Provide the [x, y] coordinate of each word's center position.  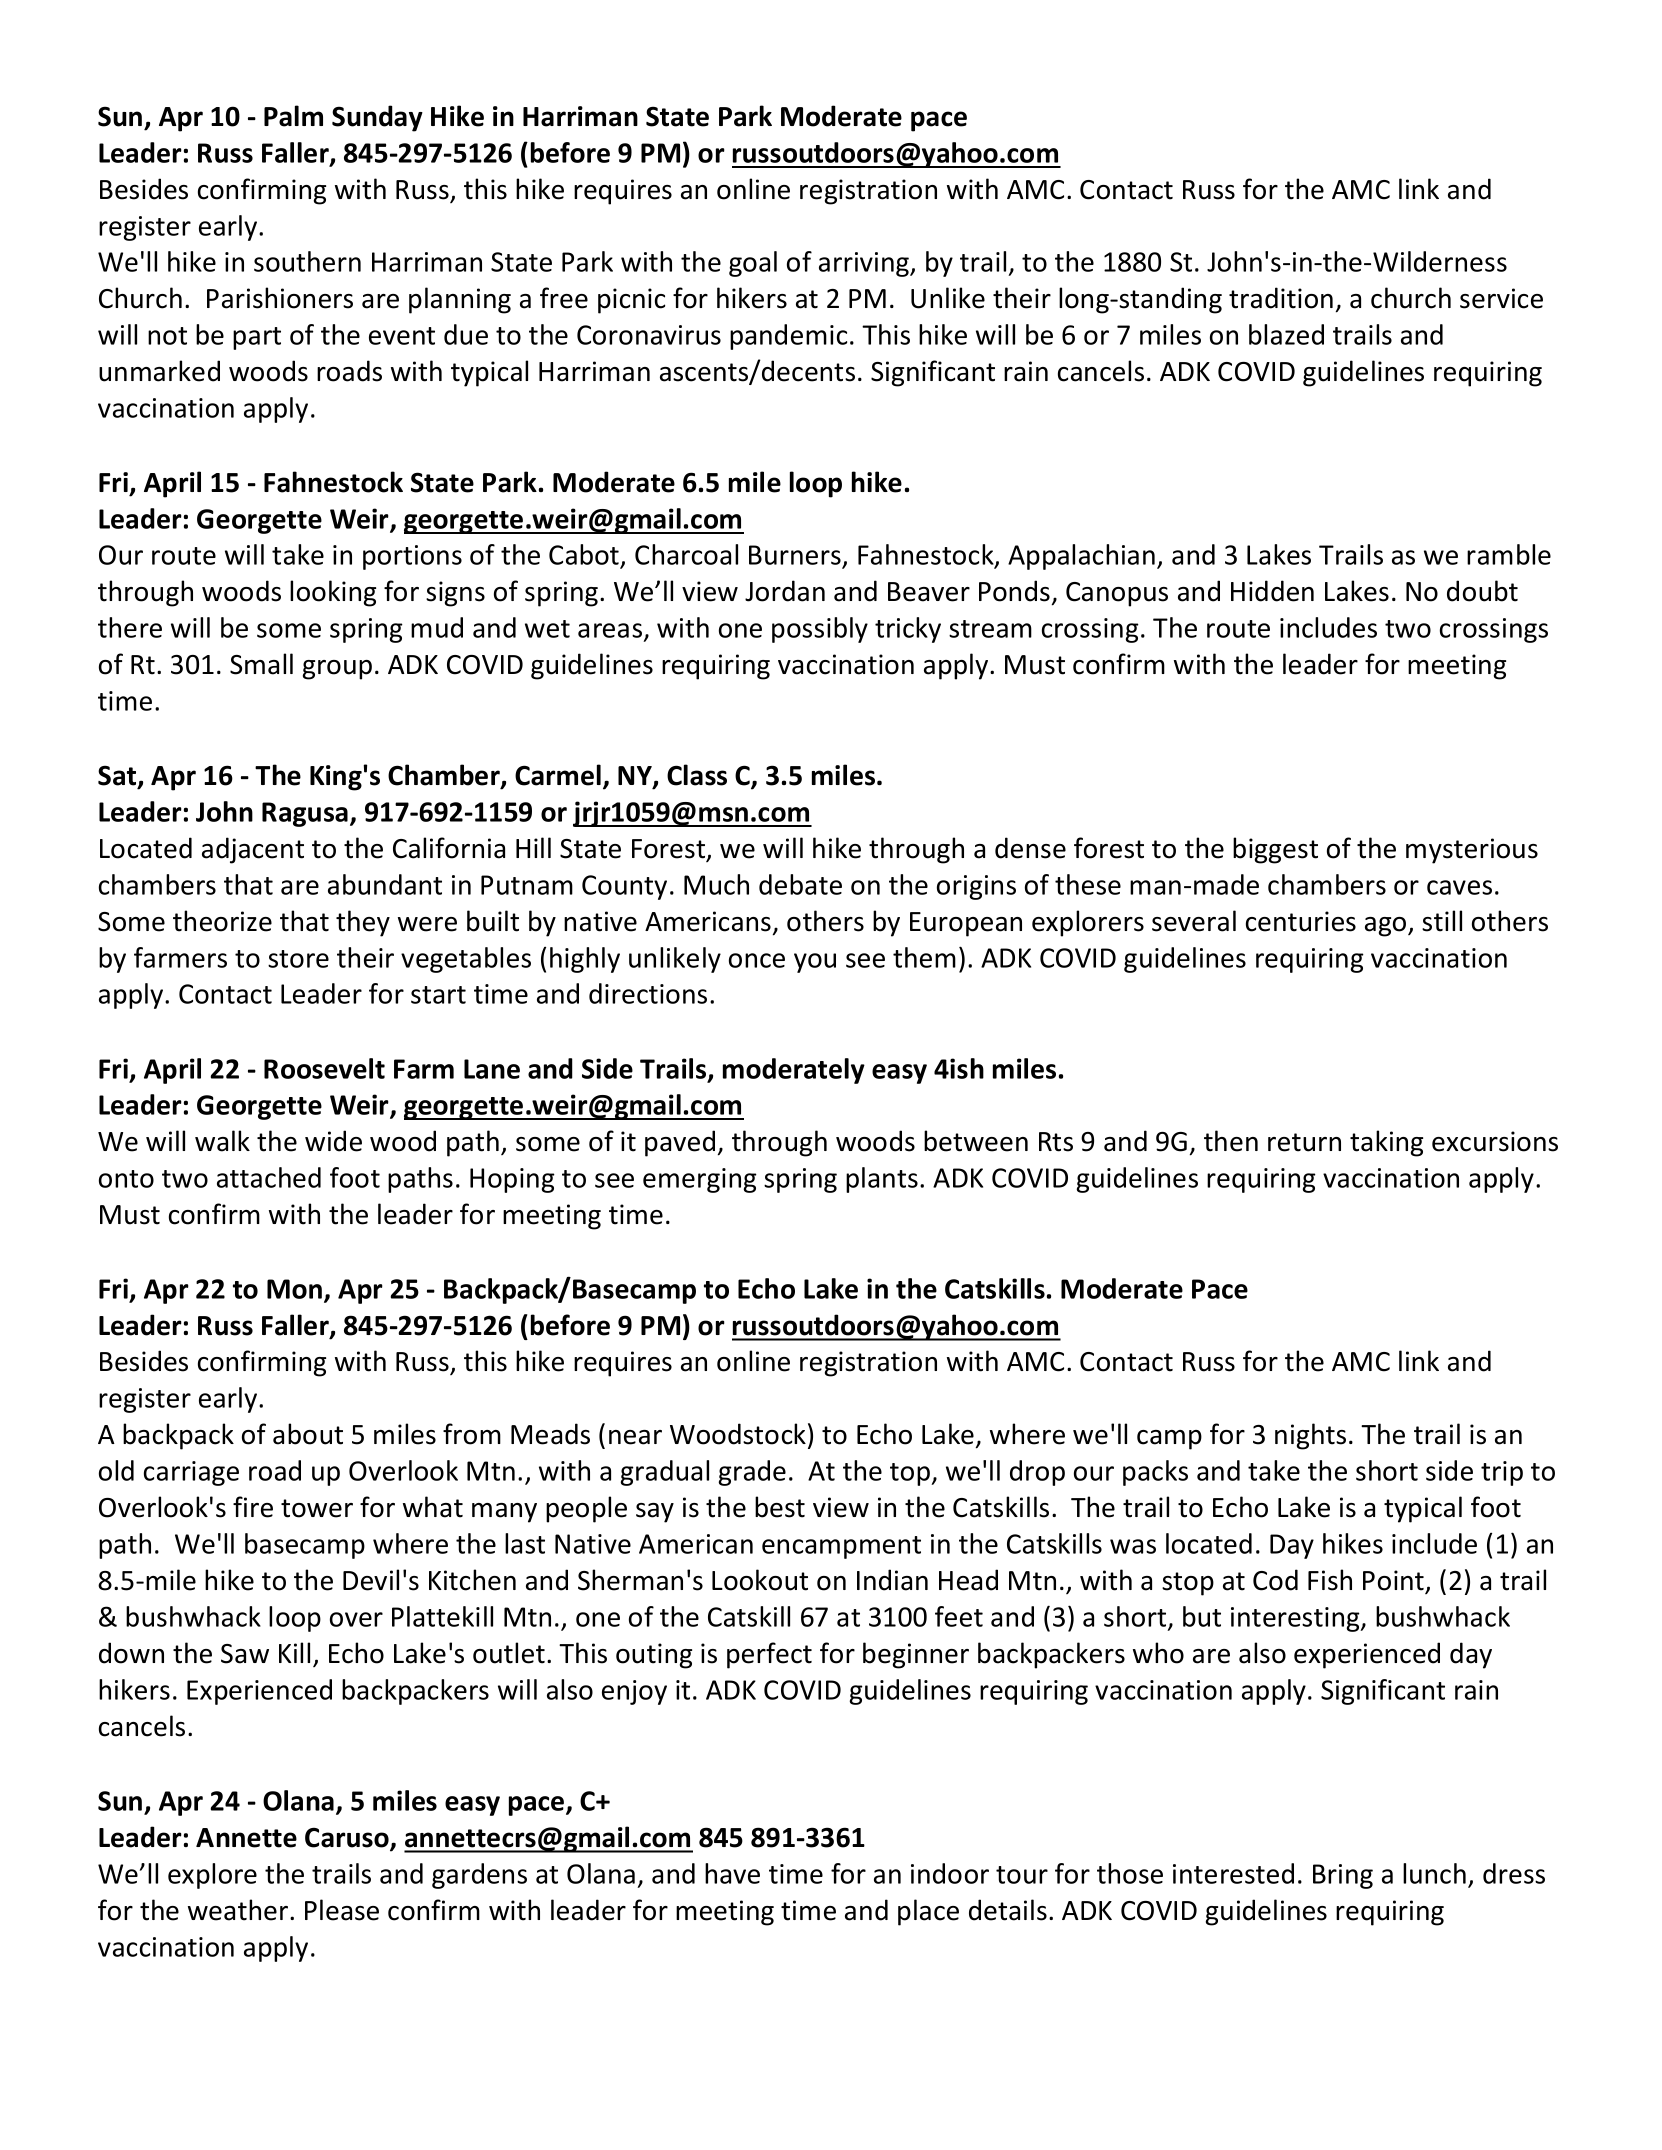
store [298, 959]
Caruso [348, 1838]
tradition [1281, 298]
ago [1387, 927]
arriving [865, 264]
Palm [293, 116]
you [815, 963]
